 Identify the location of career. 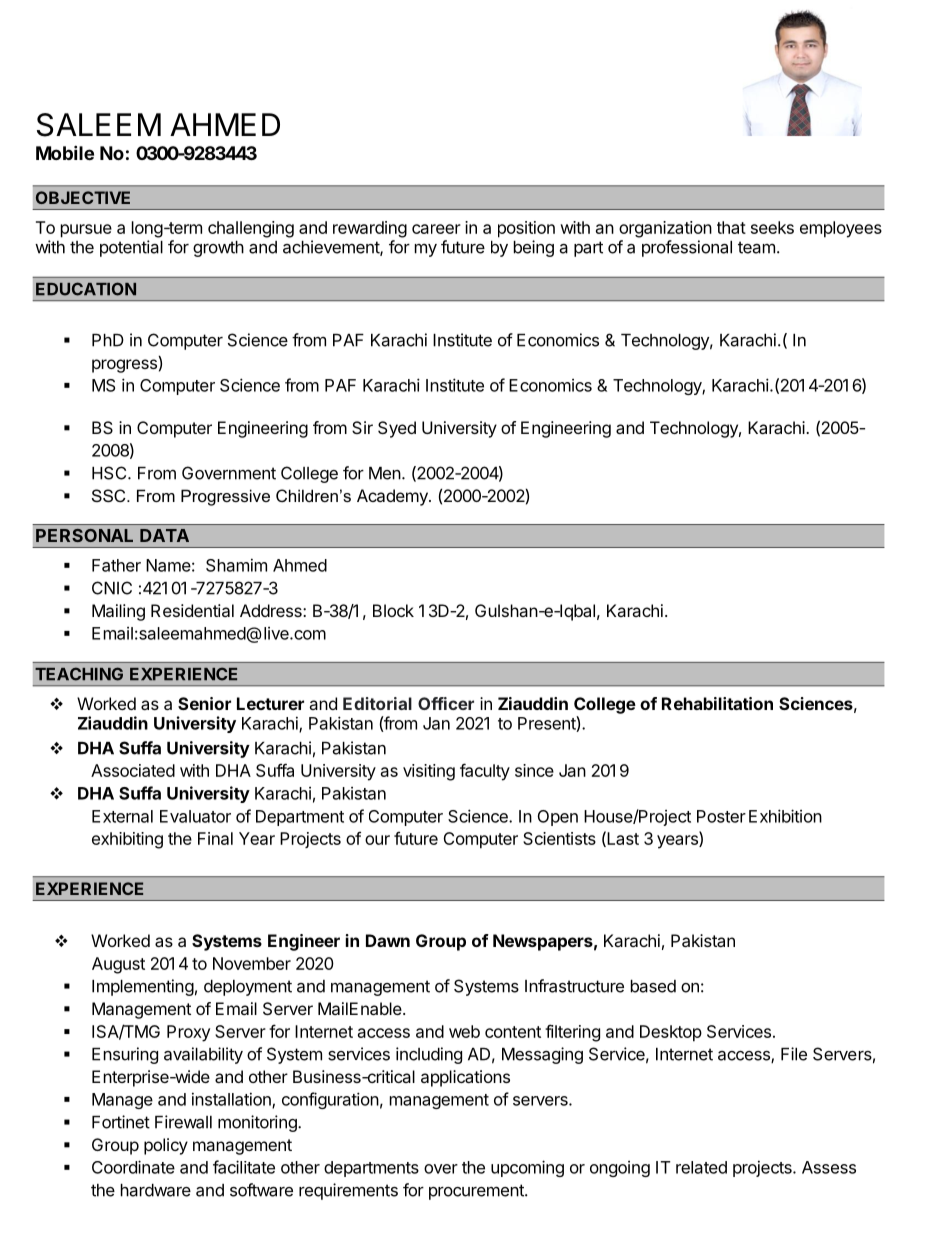
(436, 229).
